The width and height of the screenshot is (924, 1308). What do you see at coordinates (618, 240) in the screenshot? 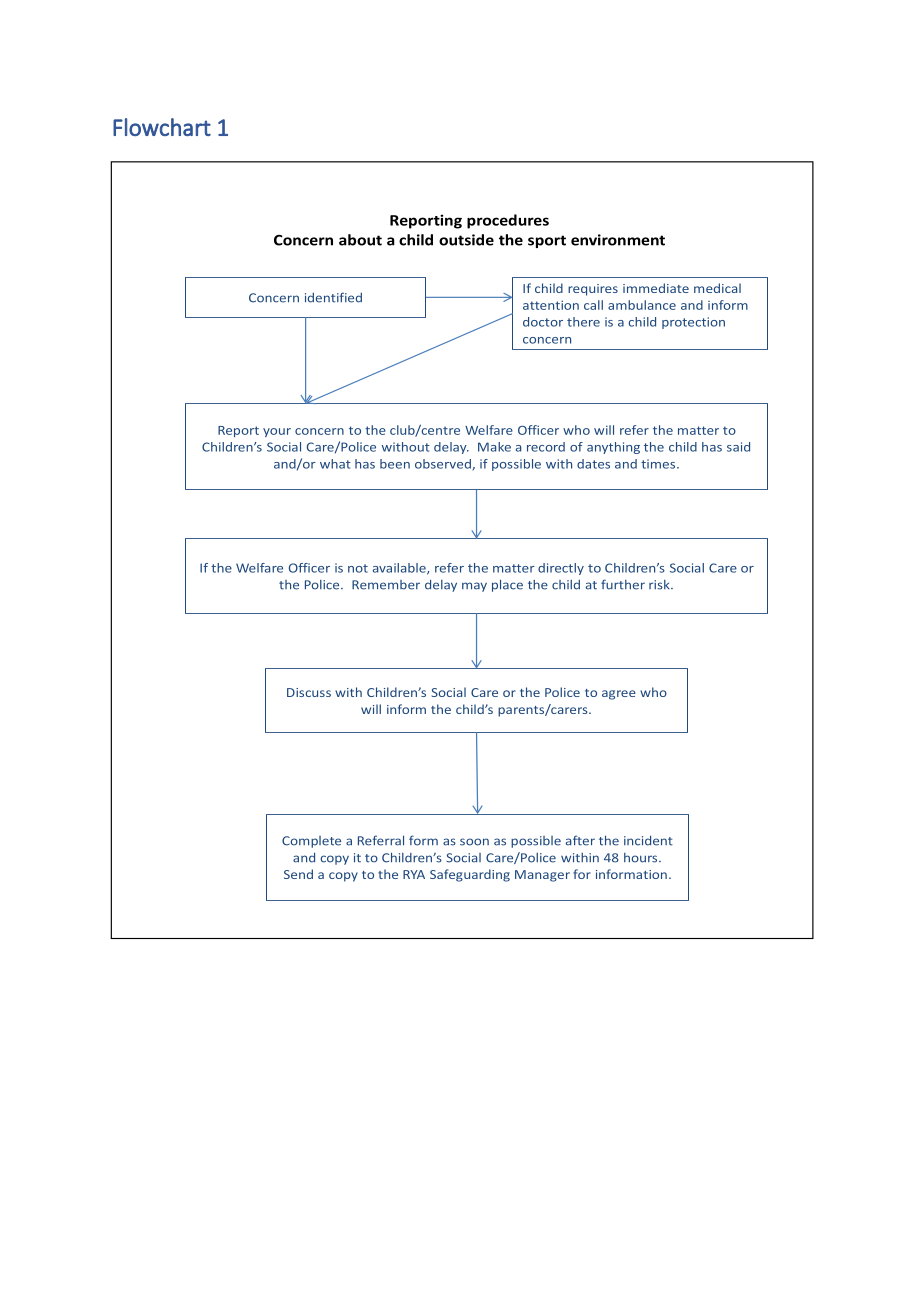
I see `environment` at bounding box center [618, 240].
